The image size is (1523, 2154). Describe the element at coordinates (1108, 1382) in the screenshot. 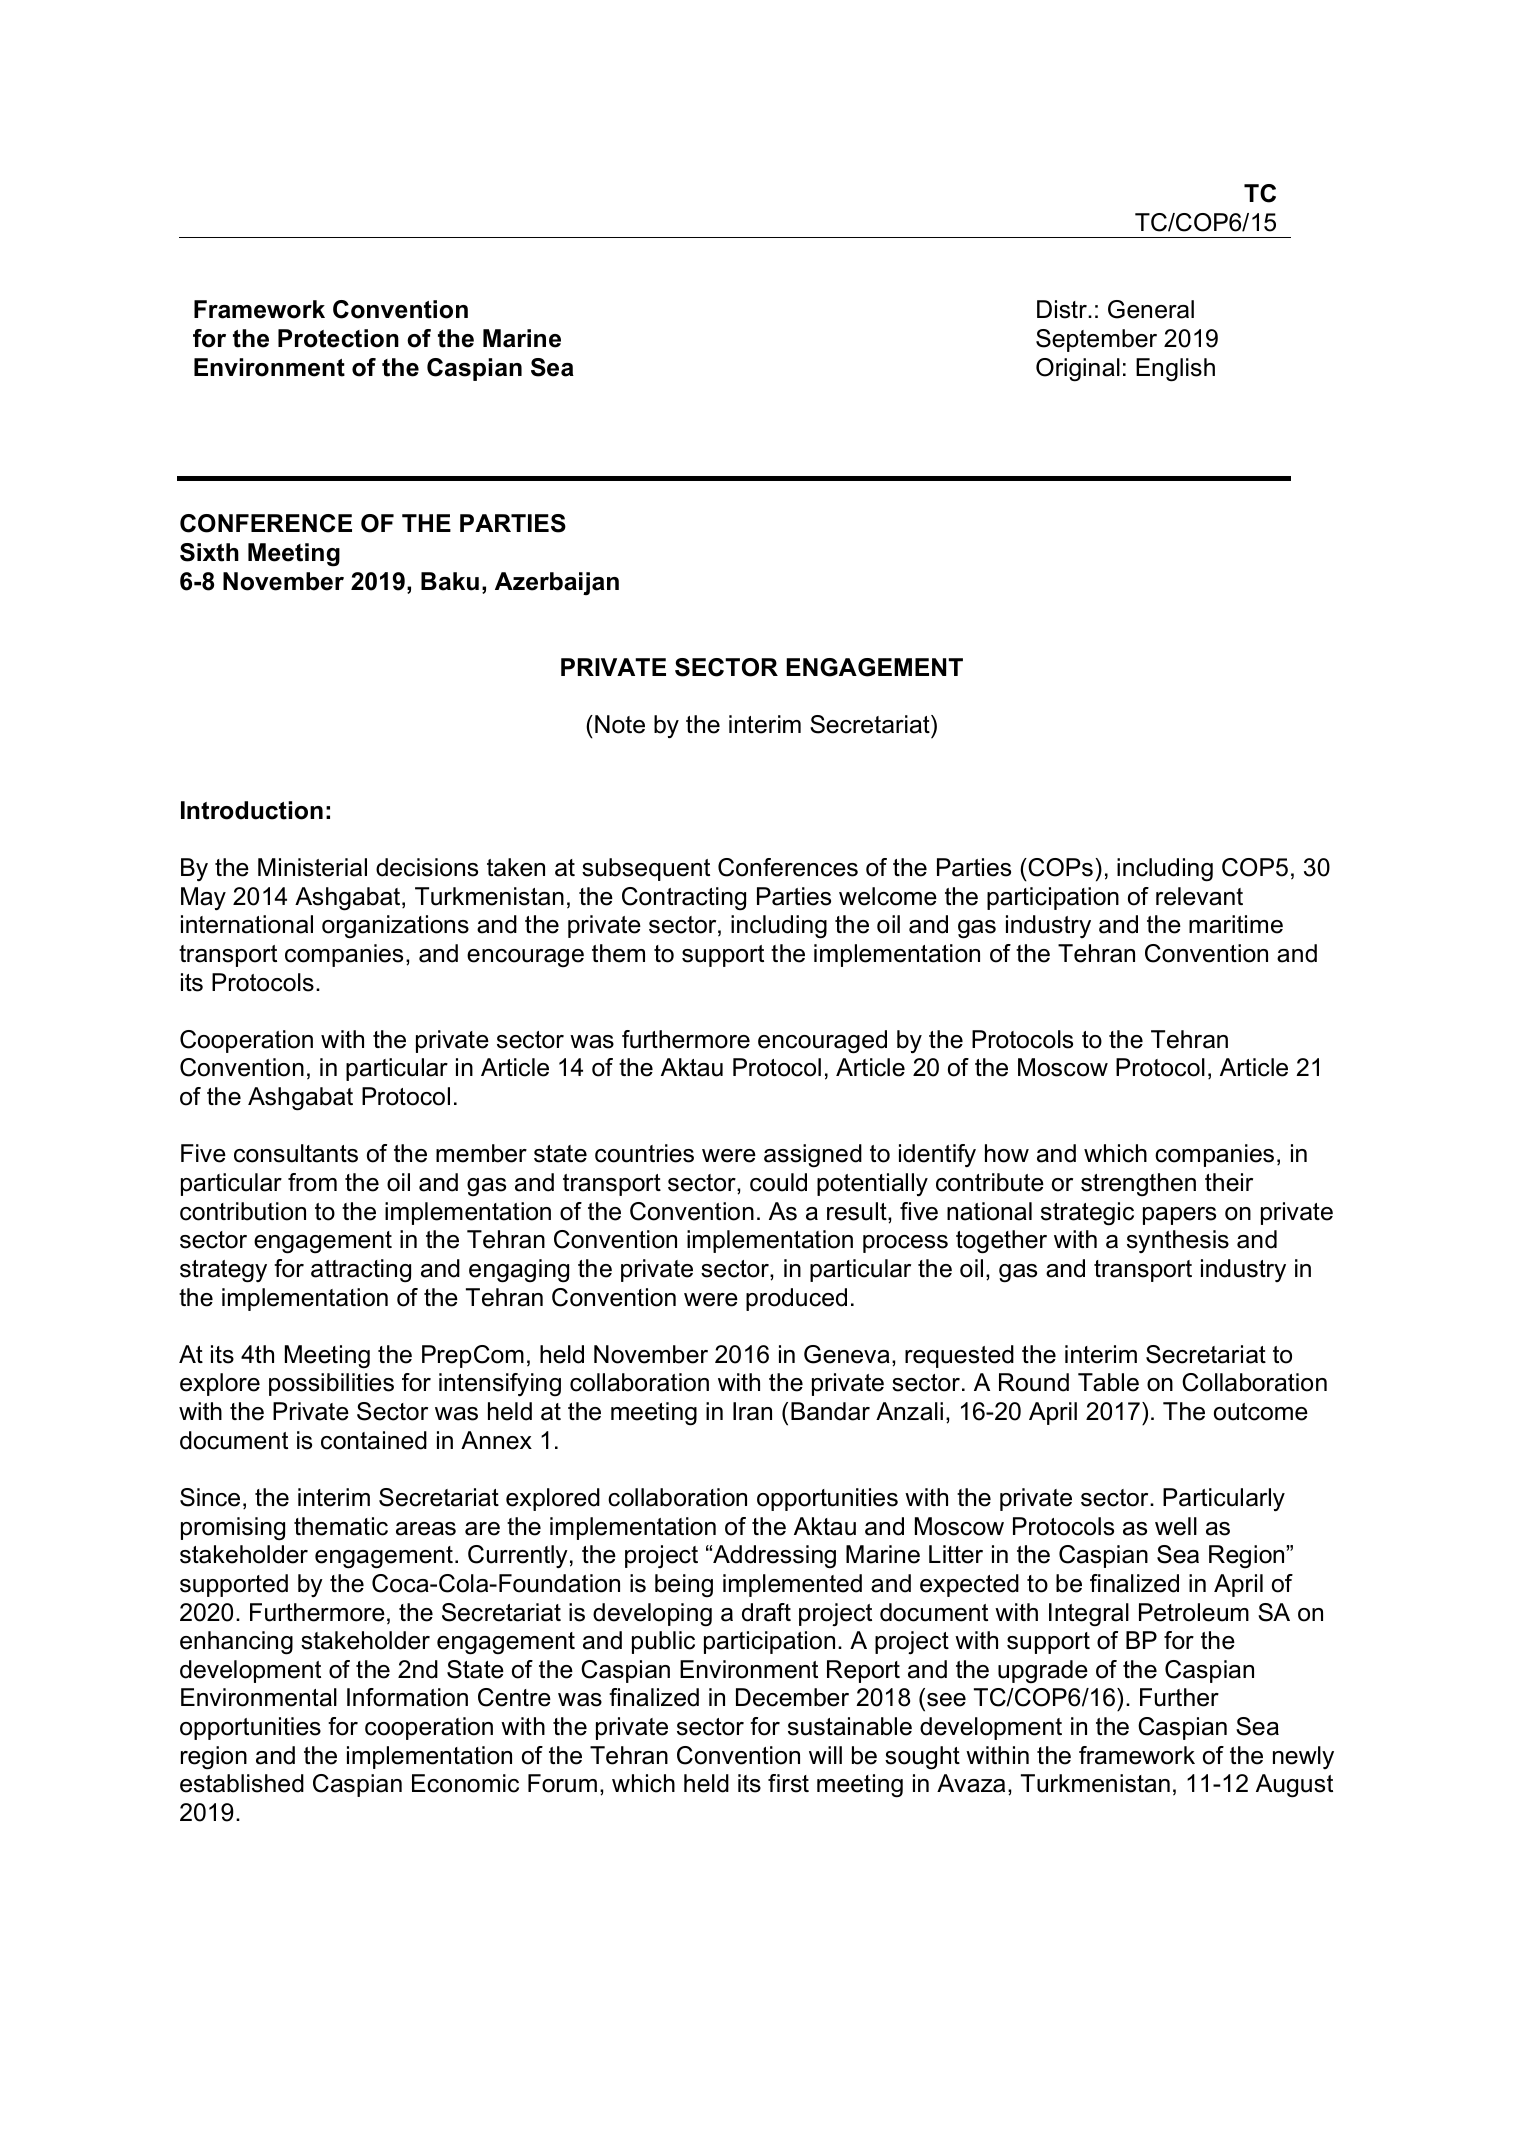

I see `Table` at that location.
